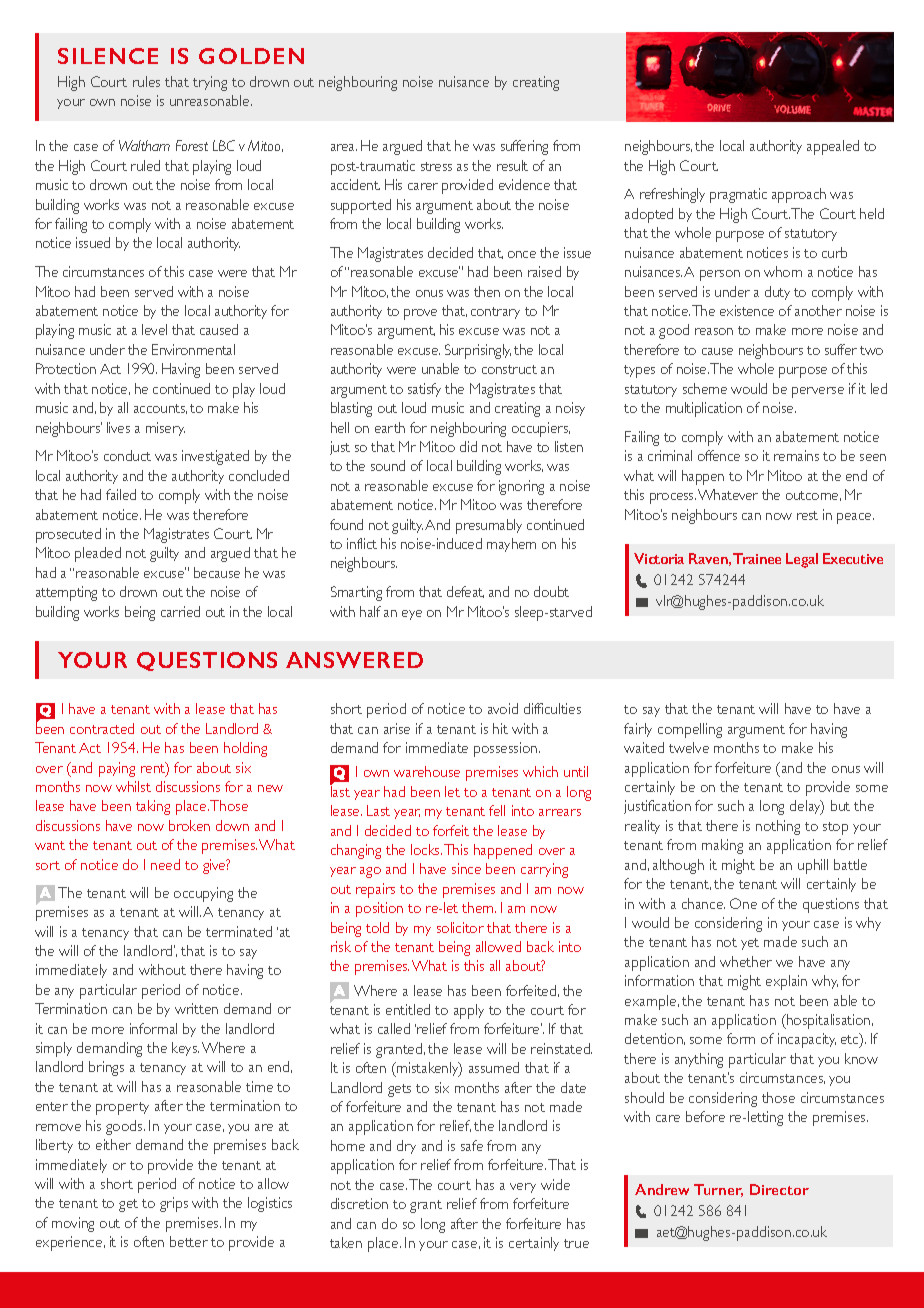  I want to click on did, so click(468, 446).
